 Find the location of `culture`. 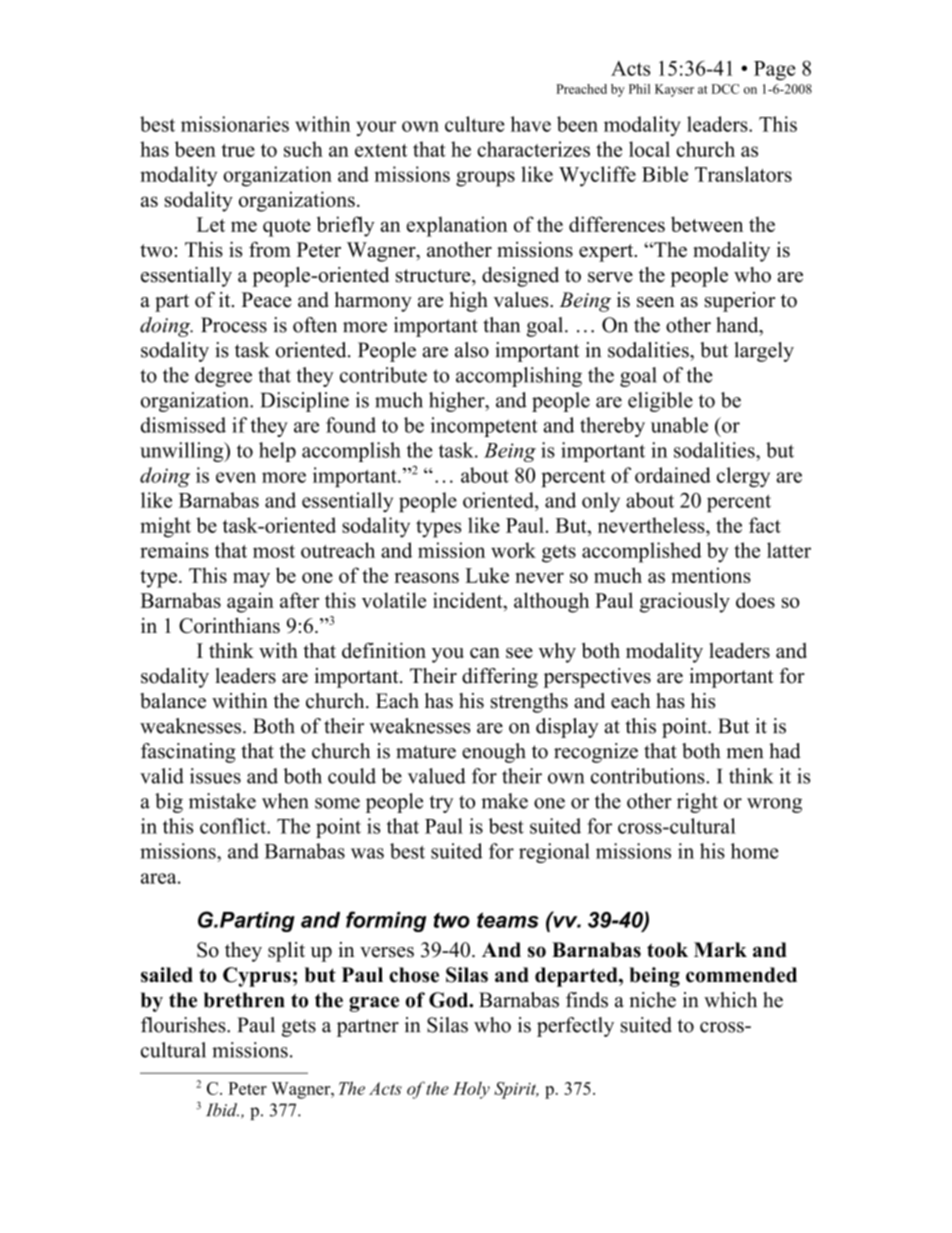

culture is located at coordinates (475, 124).
